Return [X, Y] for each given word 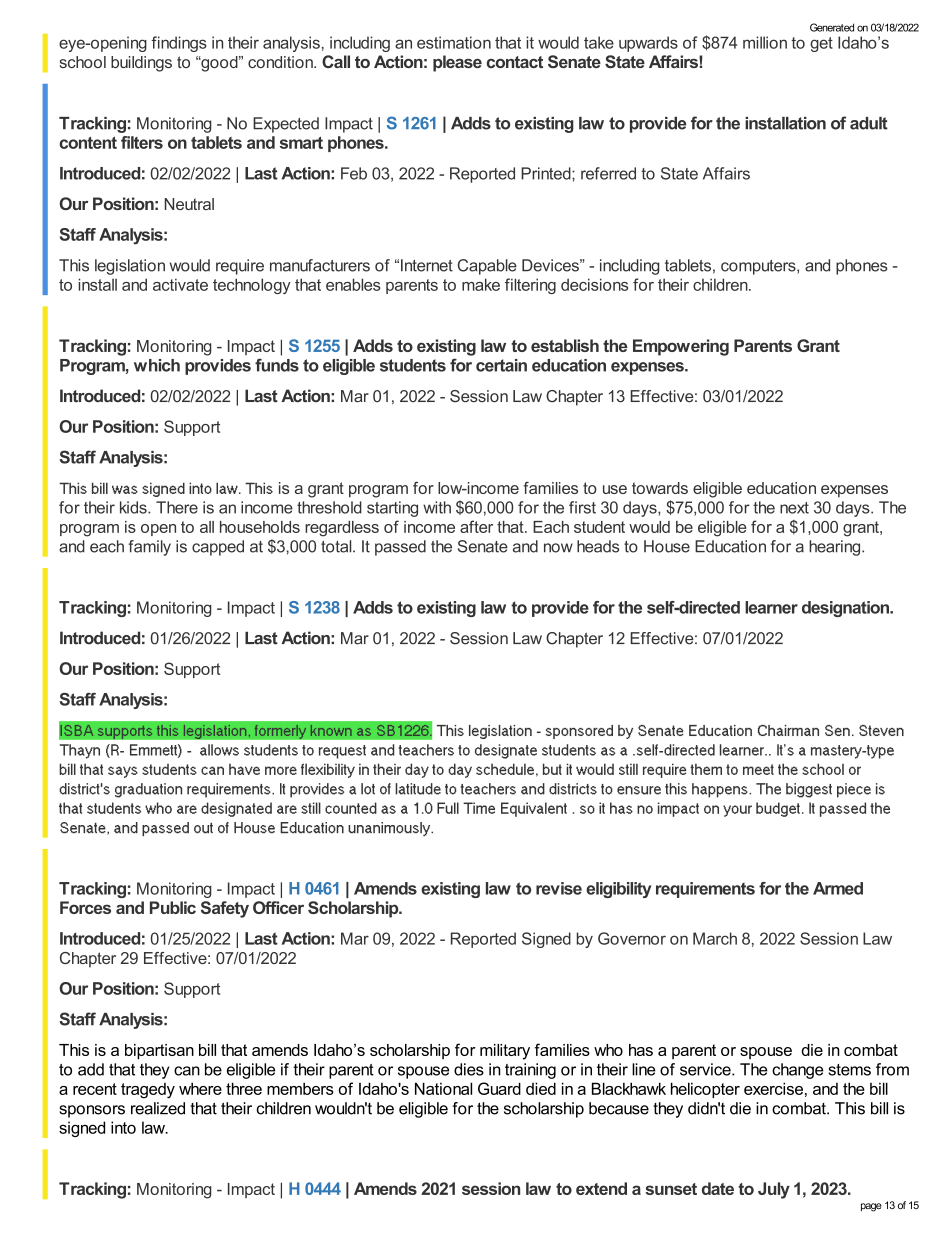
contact [515, 62]
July [774, 1190]
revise [559, 888]
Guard [499, 1088]
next [794, 508]
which [157, 365]
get [821, 44]
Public [173, 907]
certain [501, 365]
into [123, 1127]
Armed [838, 888]
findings [179, 44]
